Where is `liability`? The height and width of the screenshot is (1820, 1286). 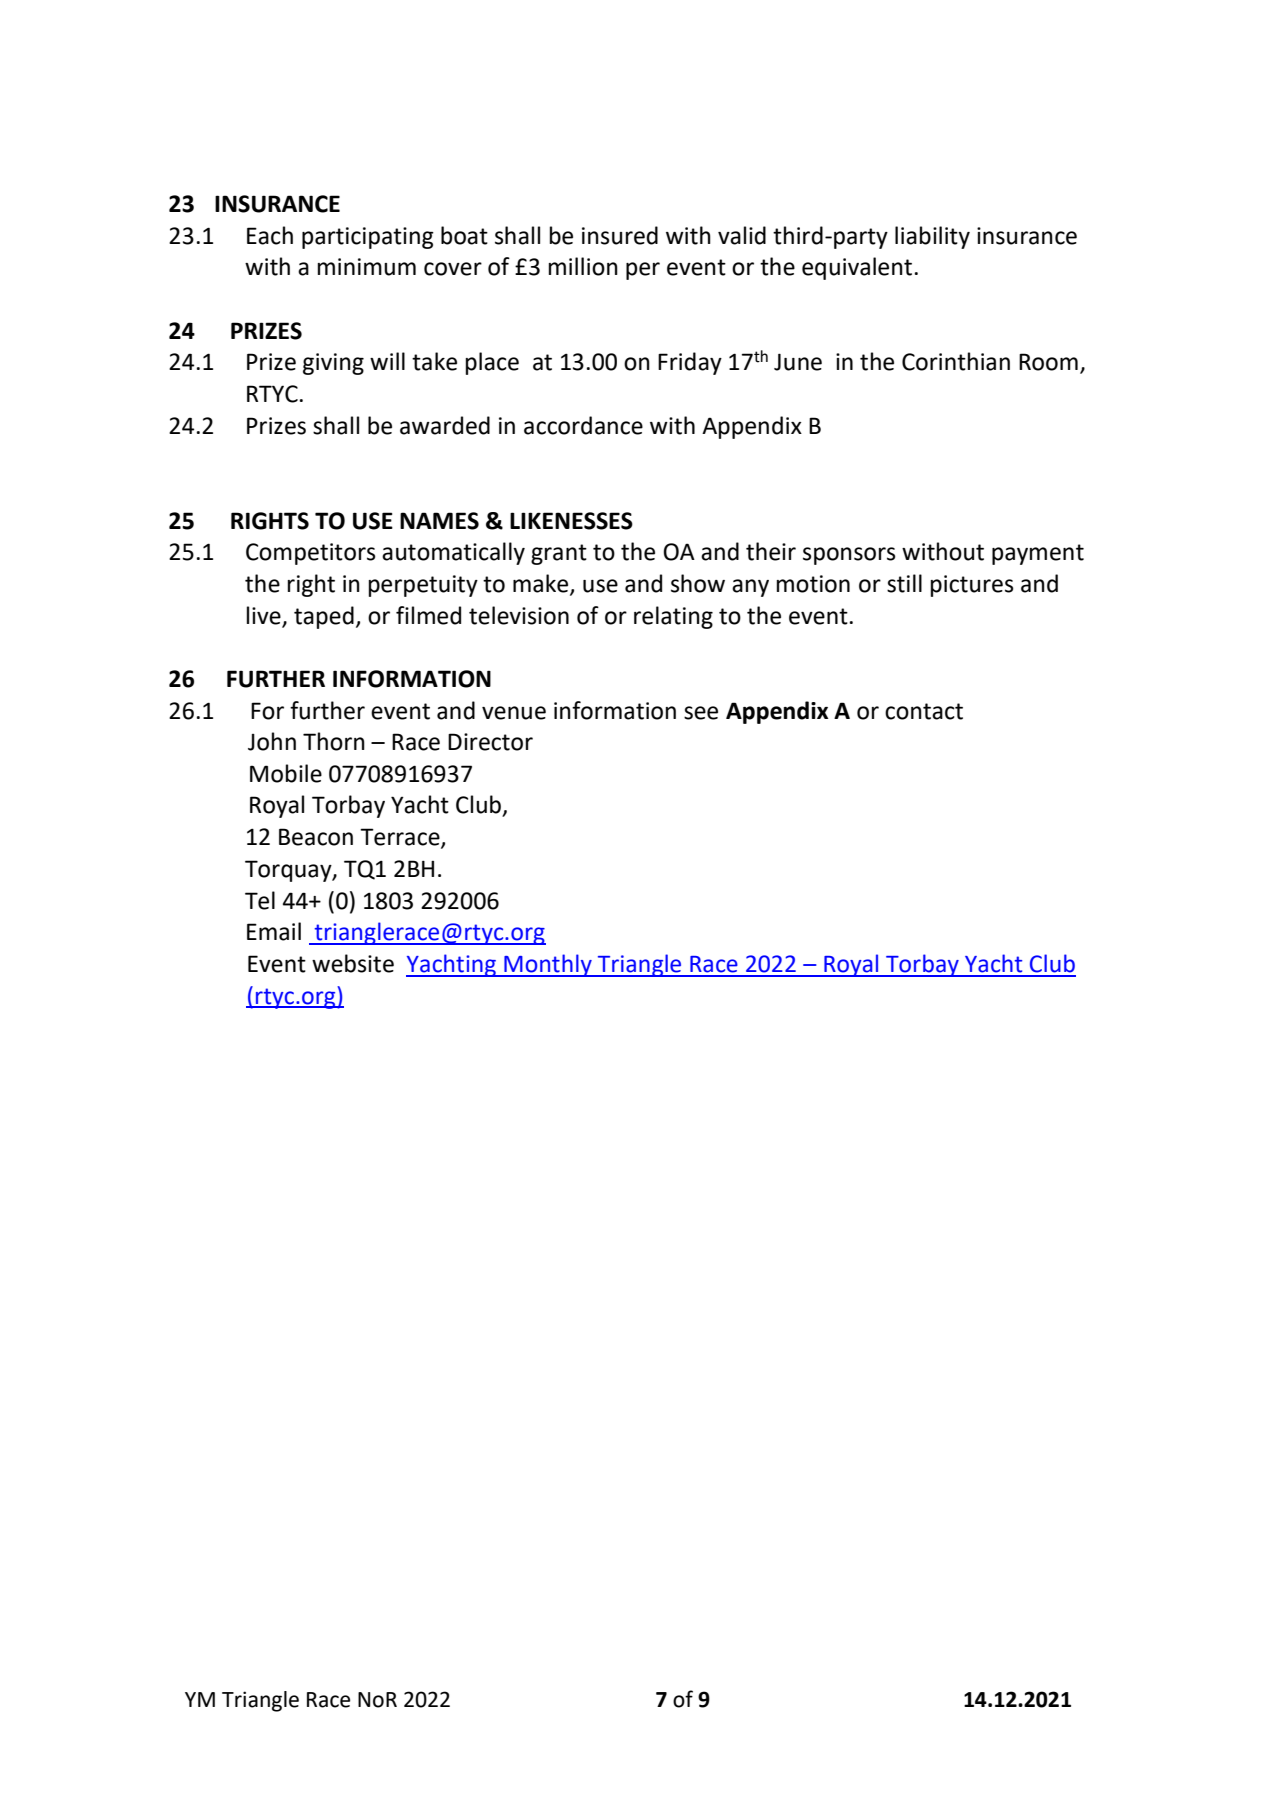
liability is located at coordinates (932, 237).
